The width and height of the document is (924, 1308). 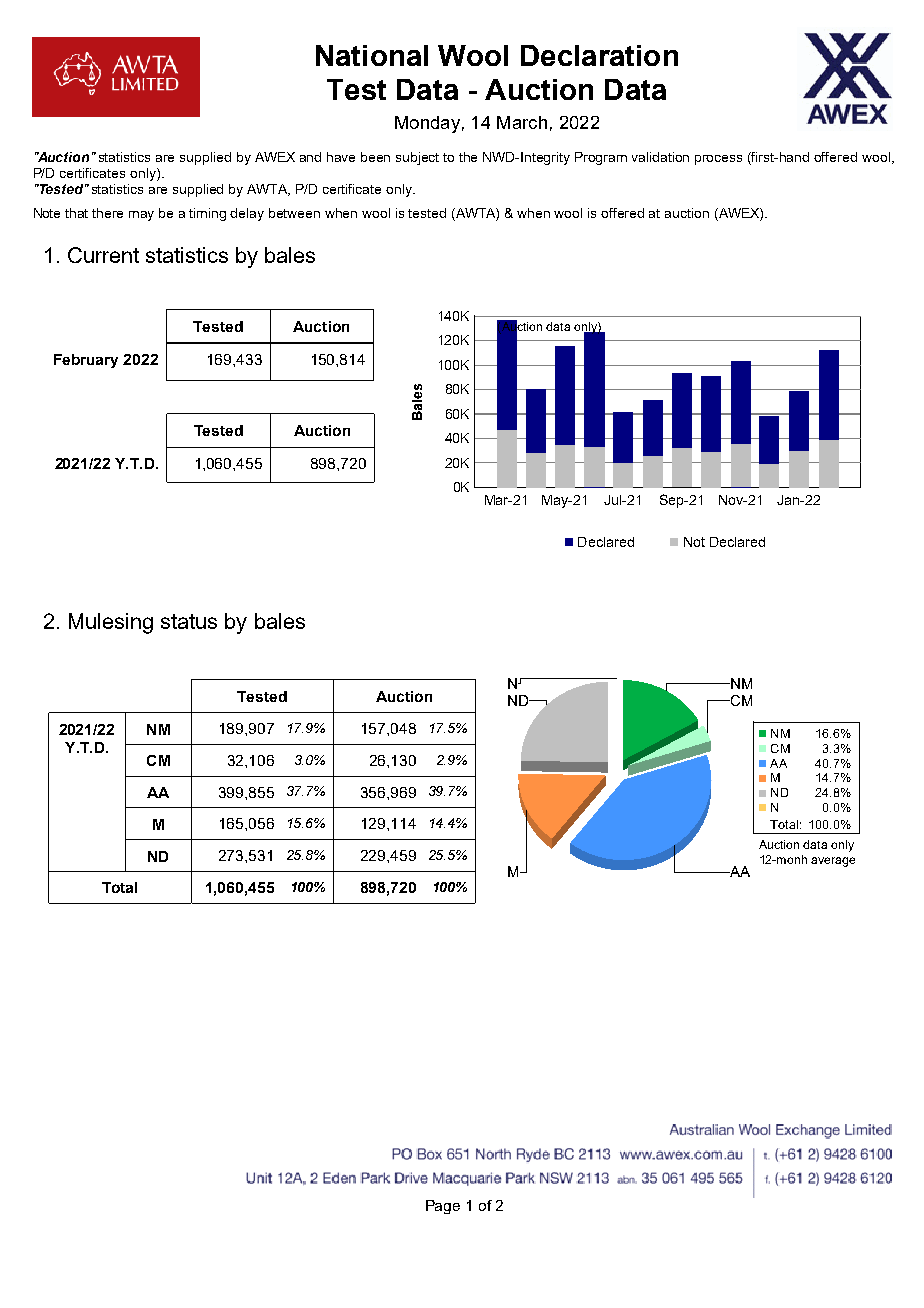 I want to click on Page, so click(x=443, y=1207).
